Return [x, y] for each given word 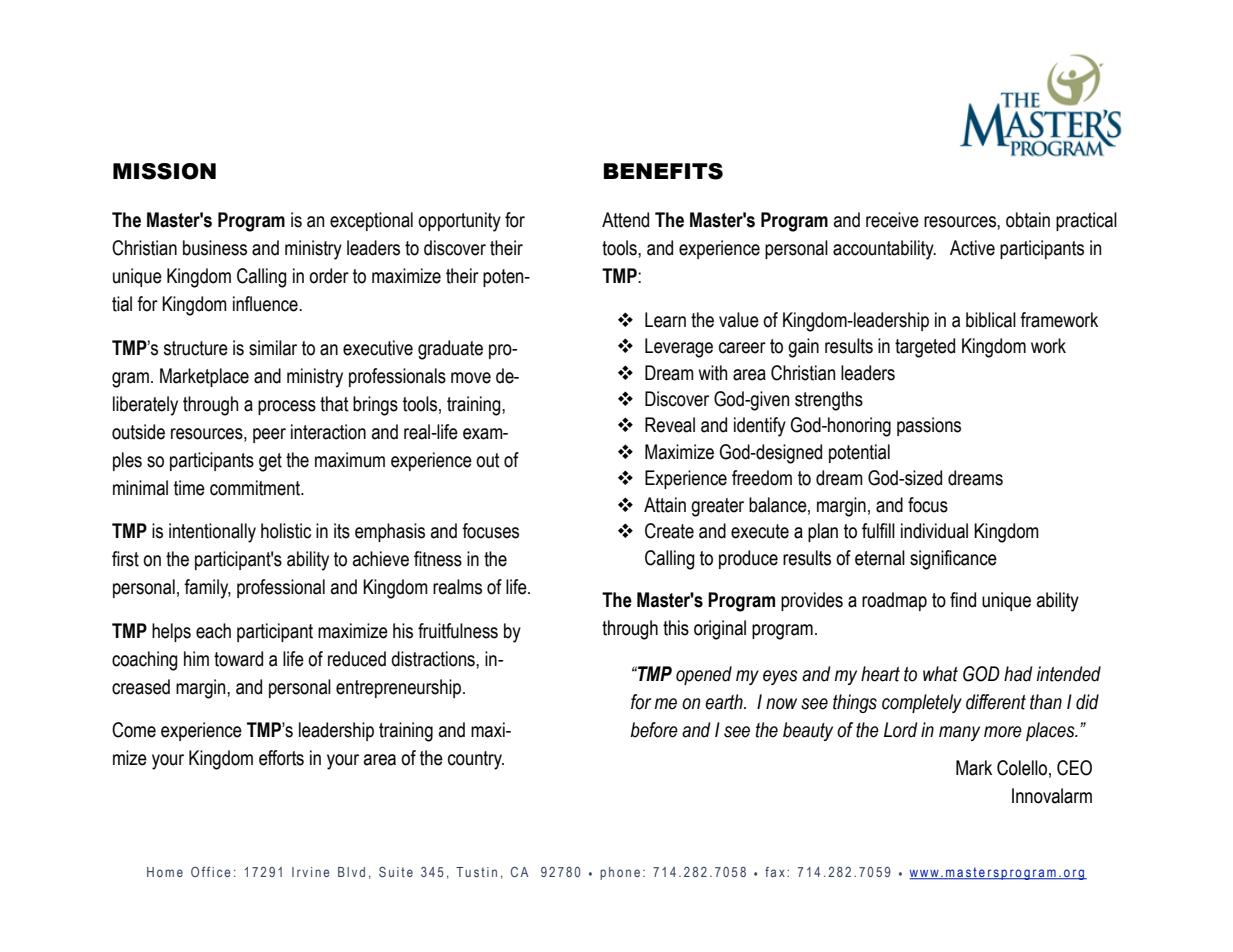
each [213, 631]
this [676, 628]
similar [273, 348]
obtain [1028, 220]
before [654, 730]
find [963, 600]
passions [929, 426]
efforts [281, 758]
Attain [665, 505]
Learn [665, 320]
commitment [256, 488]
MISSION [164, 171]
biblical [991, 320]
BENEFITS [663, 171]
